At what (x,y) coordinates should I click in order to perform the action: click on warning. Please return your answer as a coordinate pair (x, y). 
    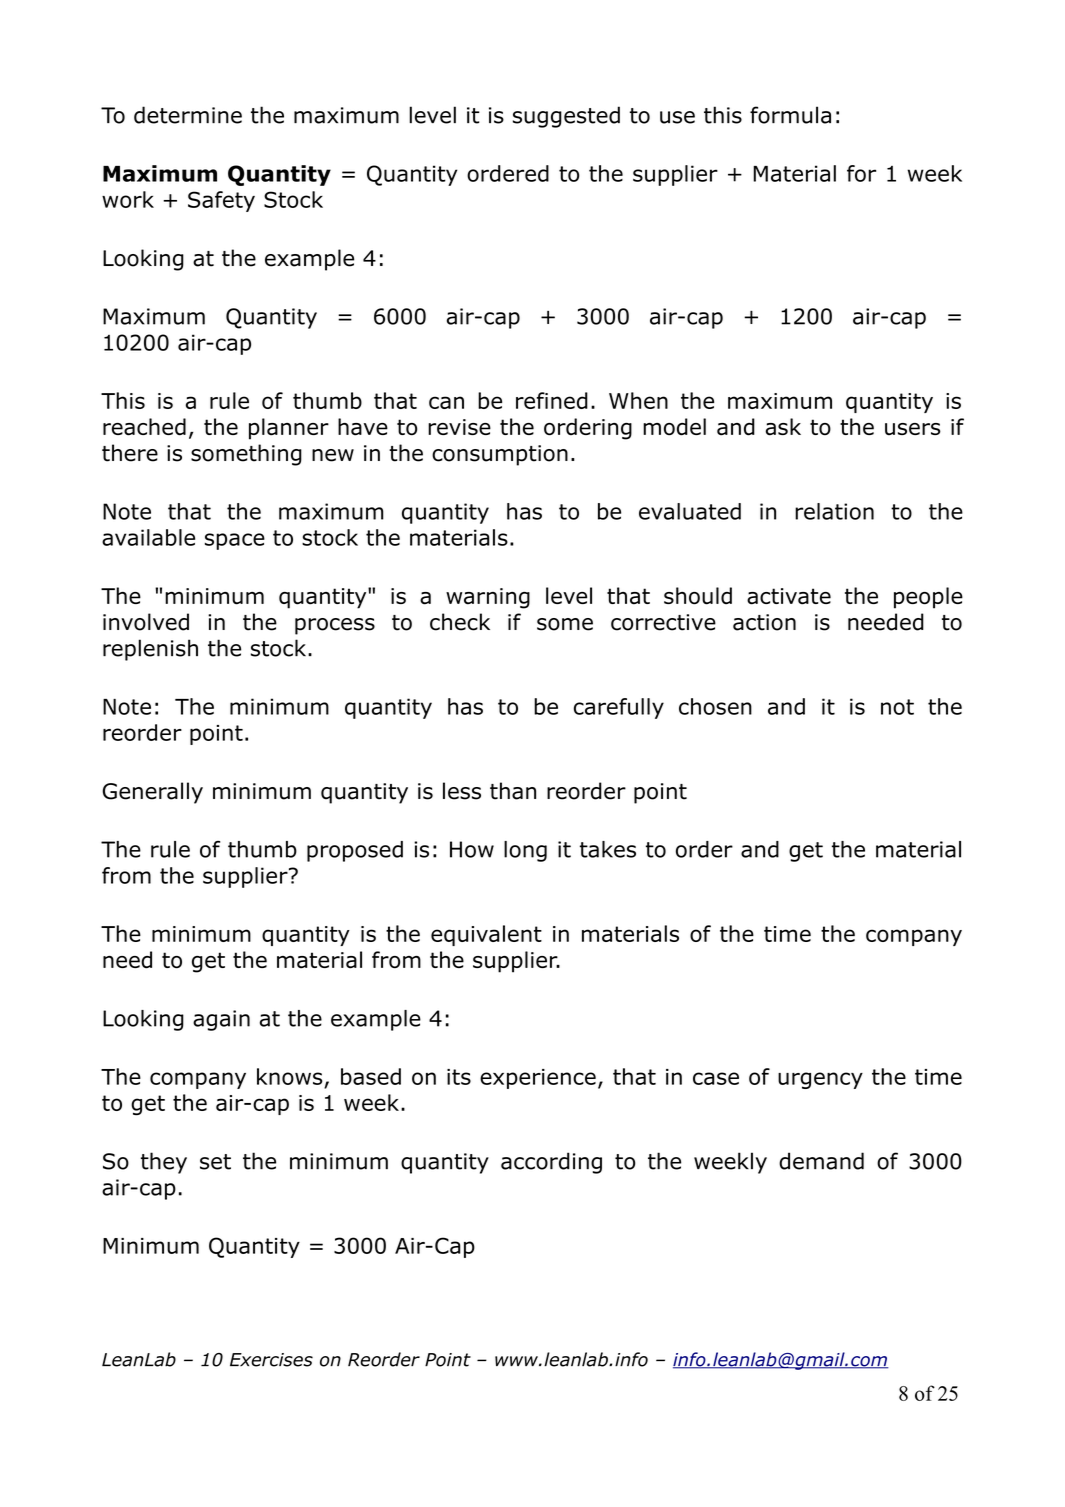
    Looking at the image, I should click on (488, 598).
